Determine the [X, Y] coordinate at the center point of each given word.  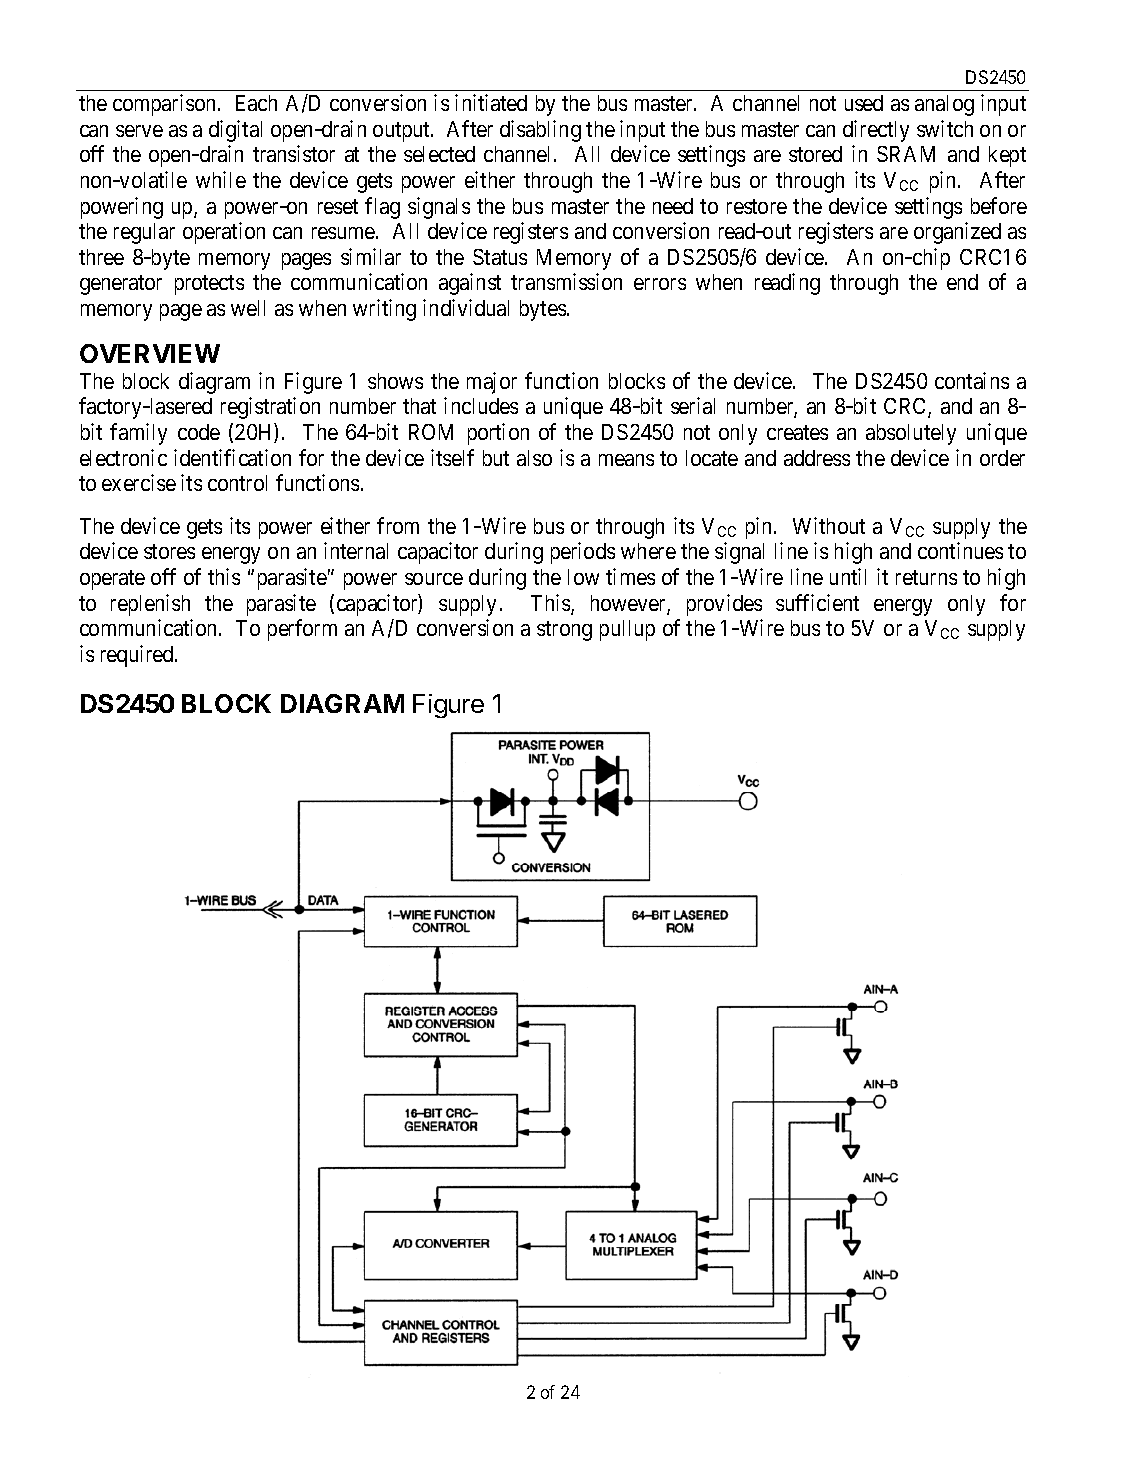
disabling [540, 131]
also [534, 458]
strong [564, 631]
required [138, 656]
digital [235, 131]
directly [876, 131]
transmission [566, 281]
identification [232, 457]
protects [209, 285]
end [962, 282]
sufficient [817, 602]
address [817, 458]
